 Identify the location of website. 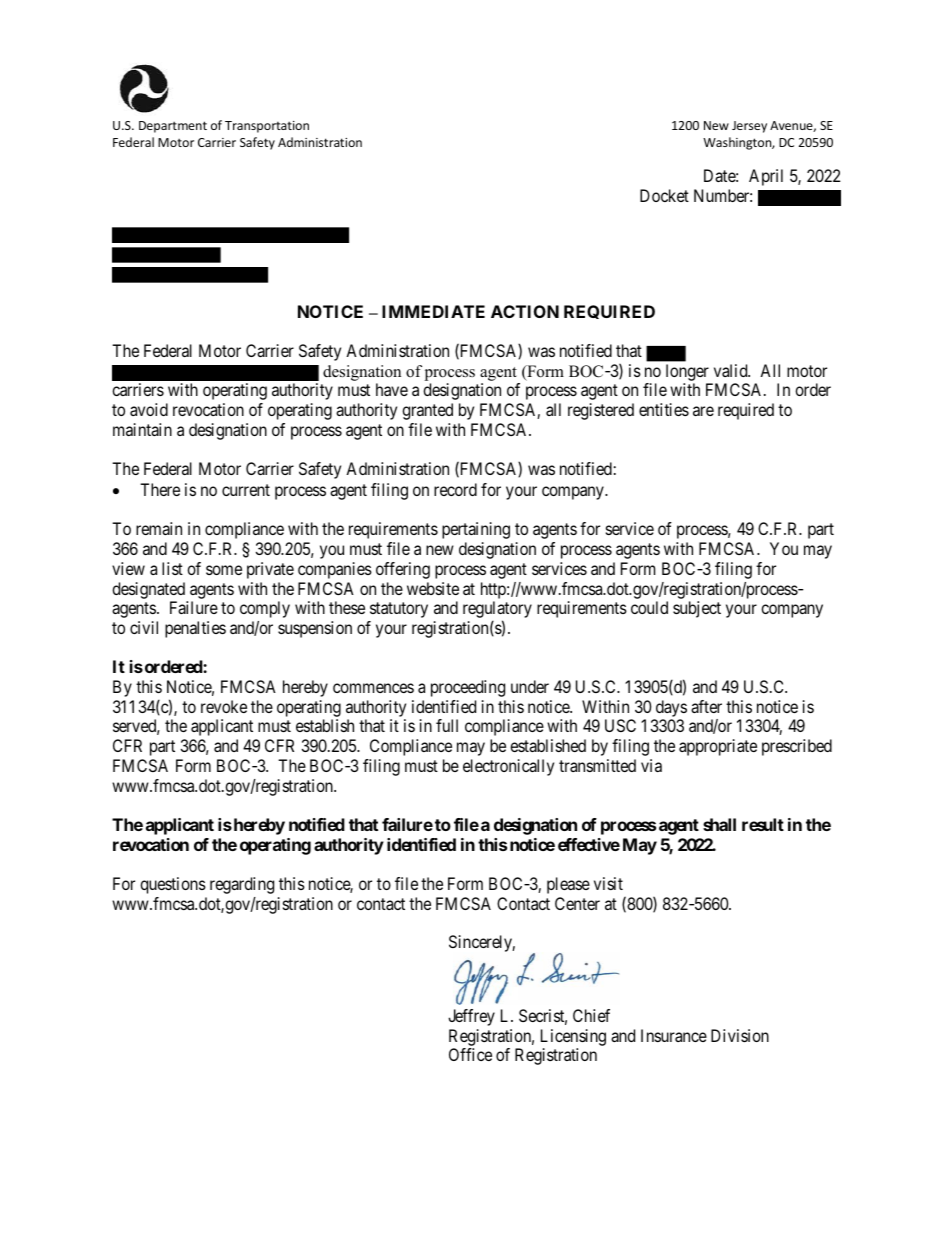
(433, 588).
